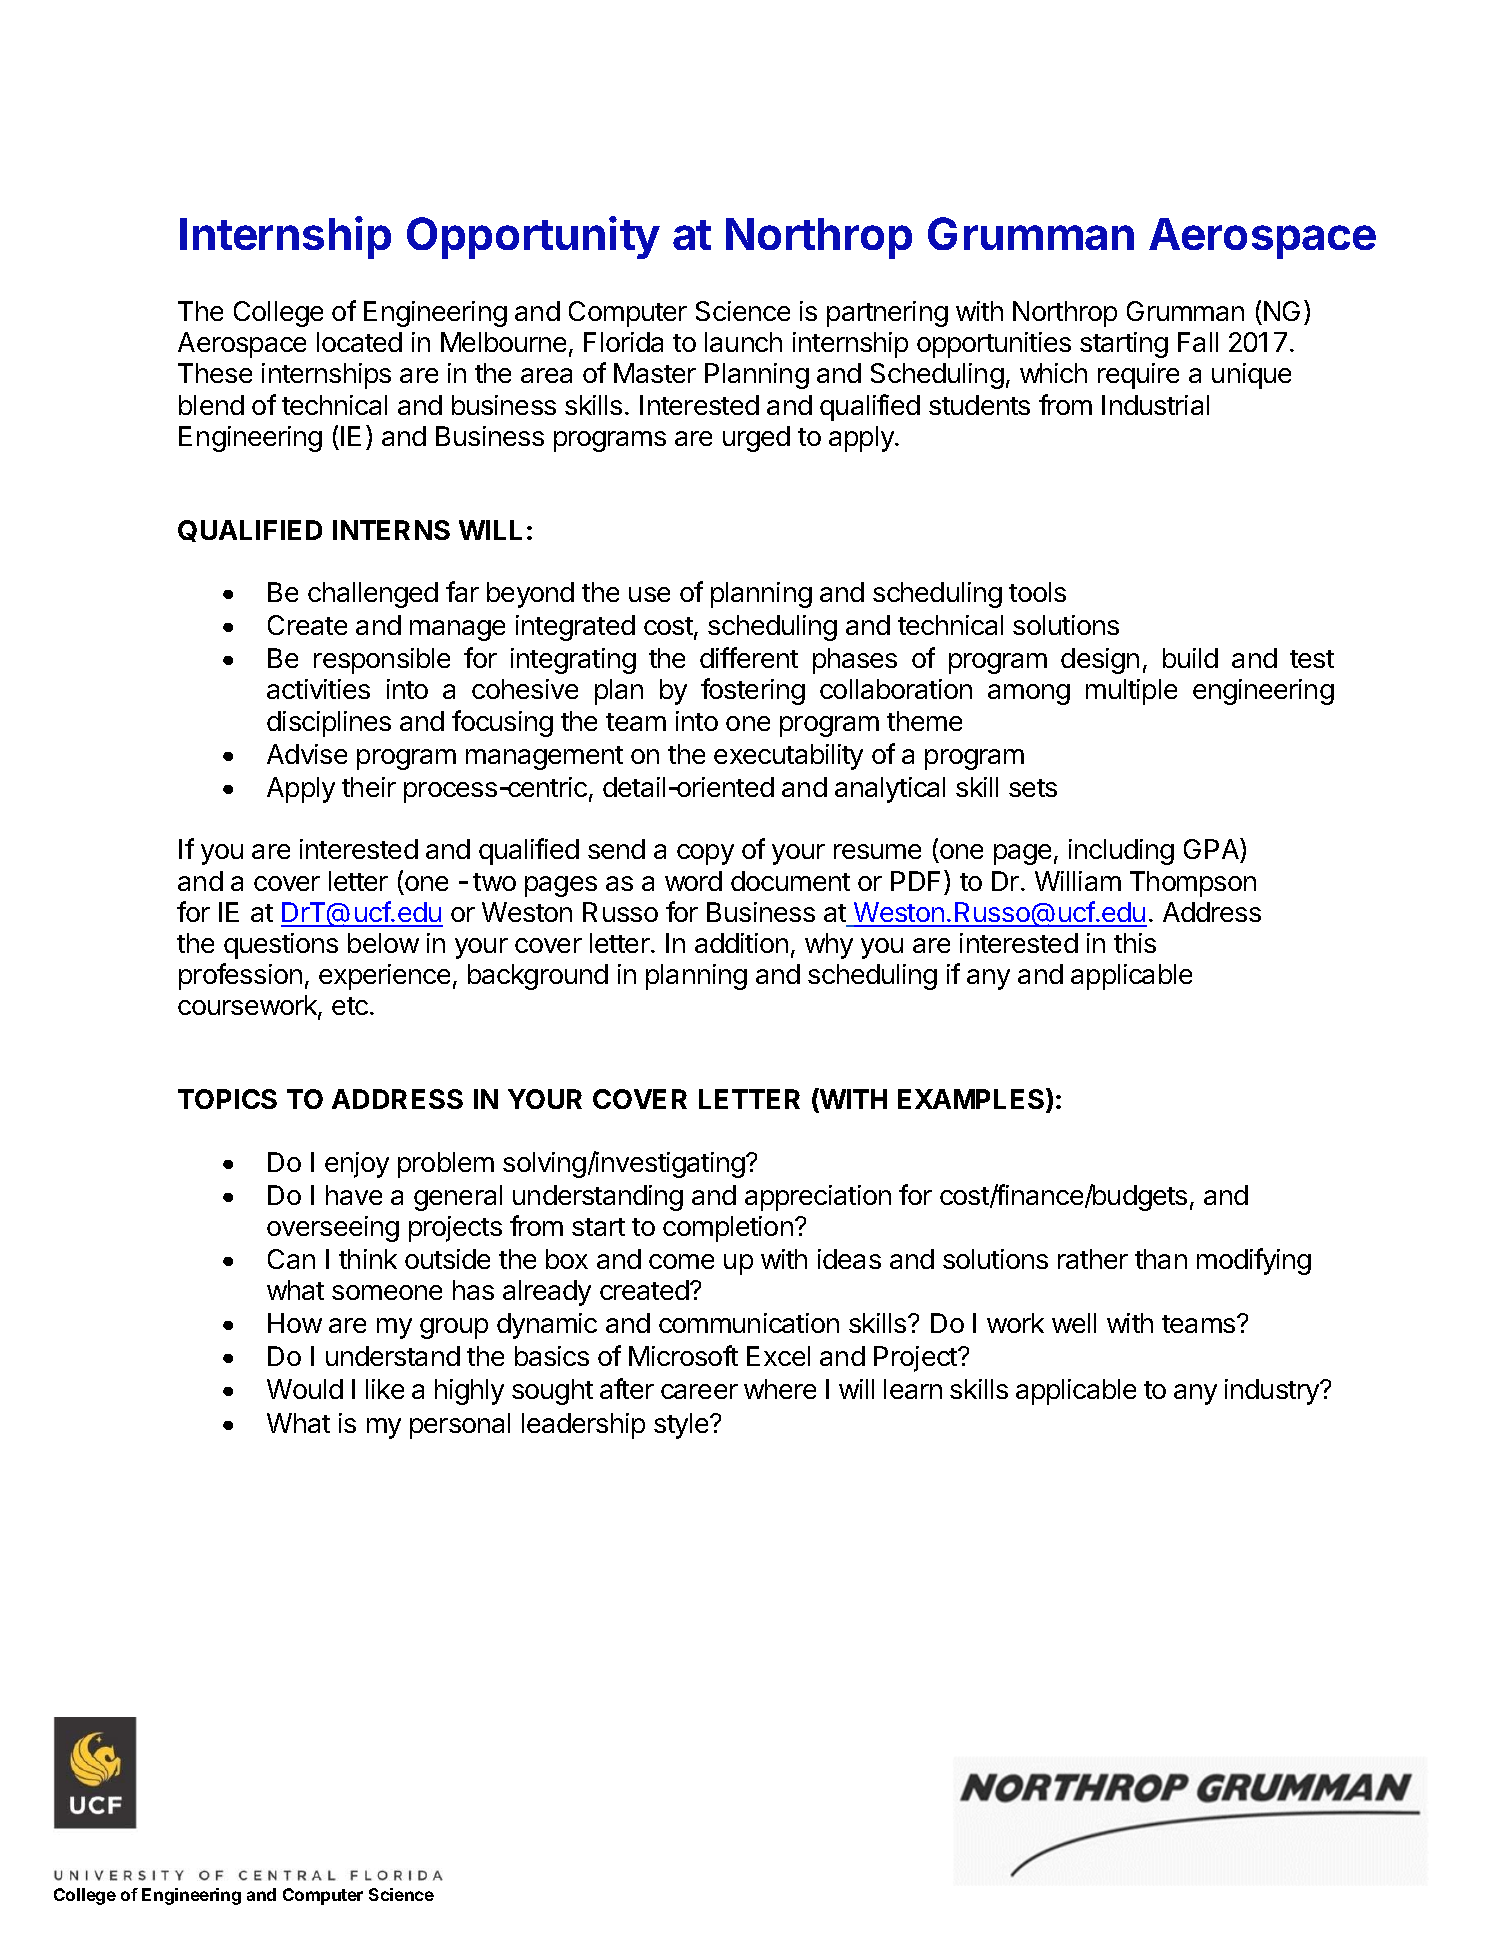  I want to click on their, so click(369, 787).
